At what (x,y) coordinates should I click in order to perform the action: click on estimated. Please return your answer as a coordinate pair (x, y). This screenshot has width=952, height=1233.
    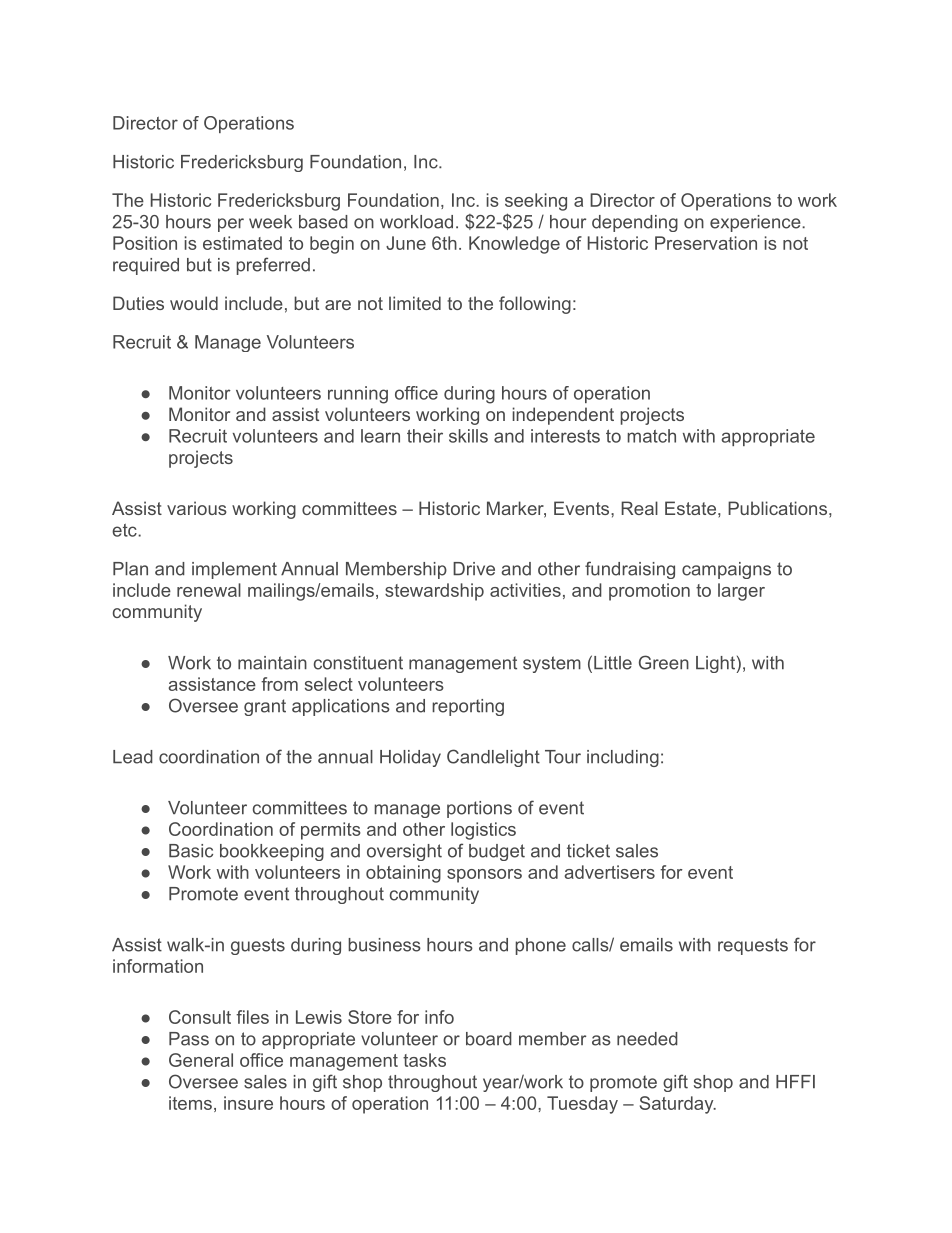
    Looking at the image, I should click on (242, 243).
